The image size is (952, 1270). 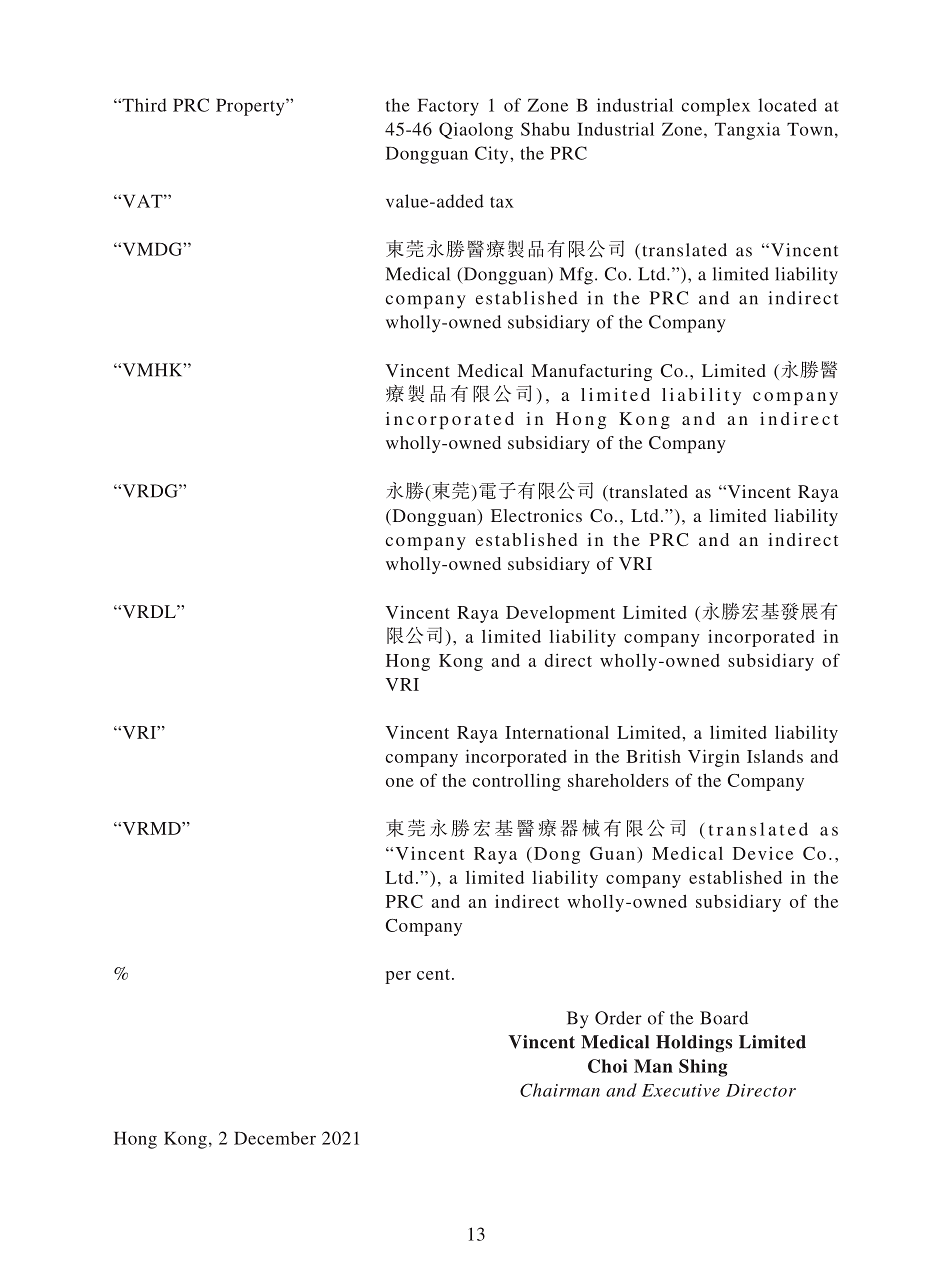 What do you see at coordinates (703, 1068) in the screenshot?
I see `Shing` at bounding box center [703, 1068].
